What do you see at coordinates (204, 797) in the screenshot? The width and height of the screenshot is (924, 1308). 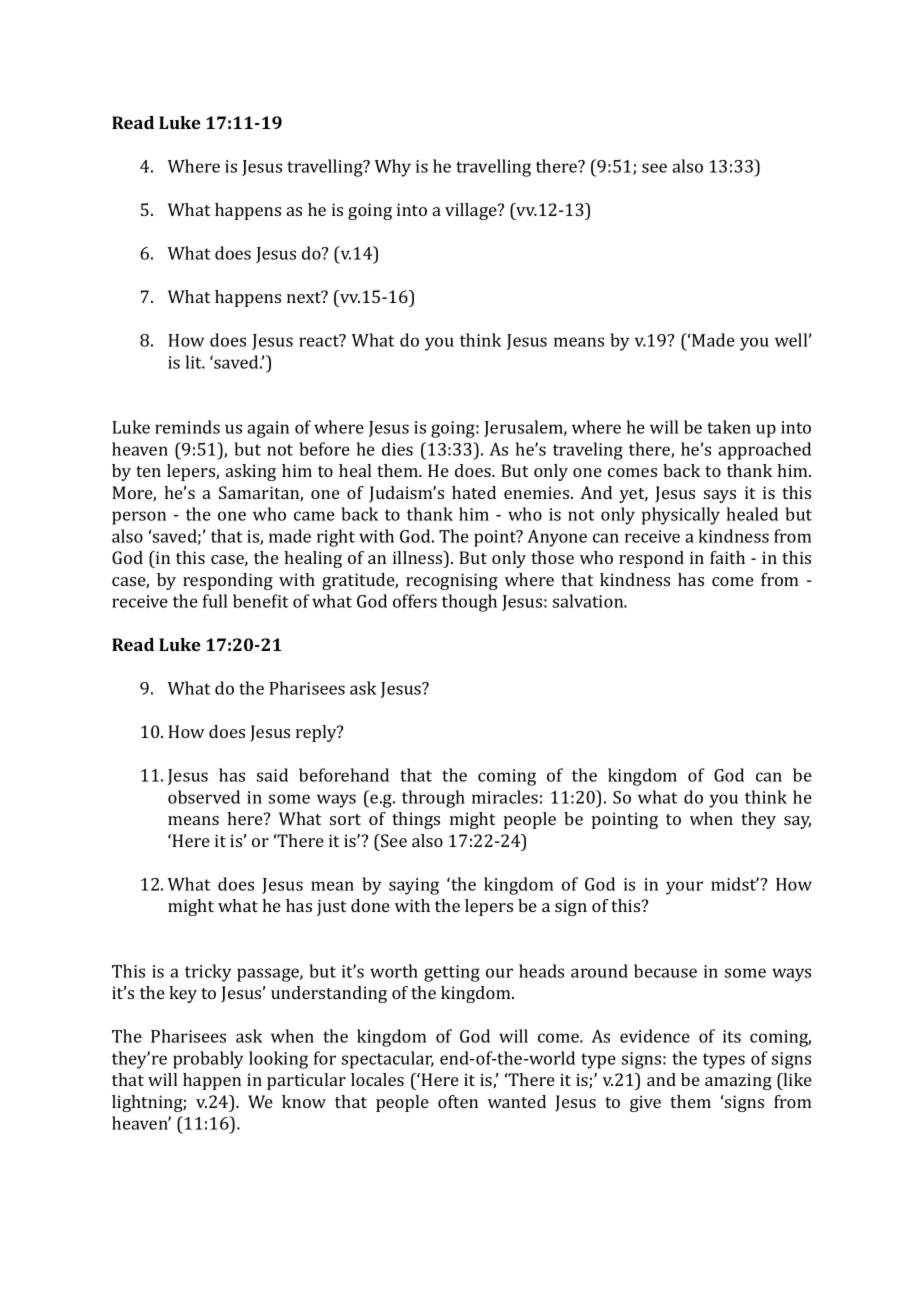 I see `observed` at bounding box center [204, 797].
